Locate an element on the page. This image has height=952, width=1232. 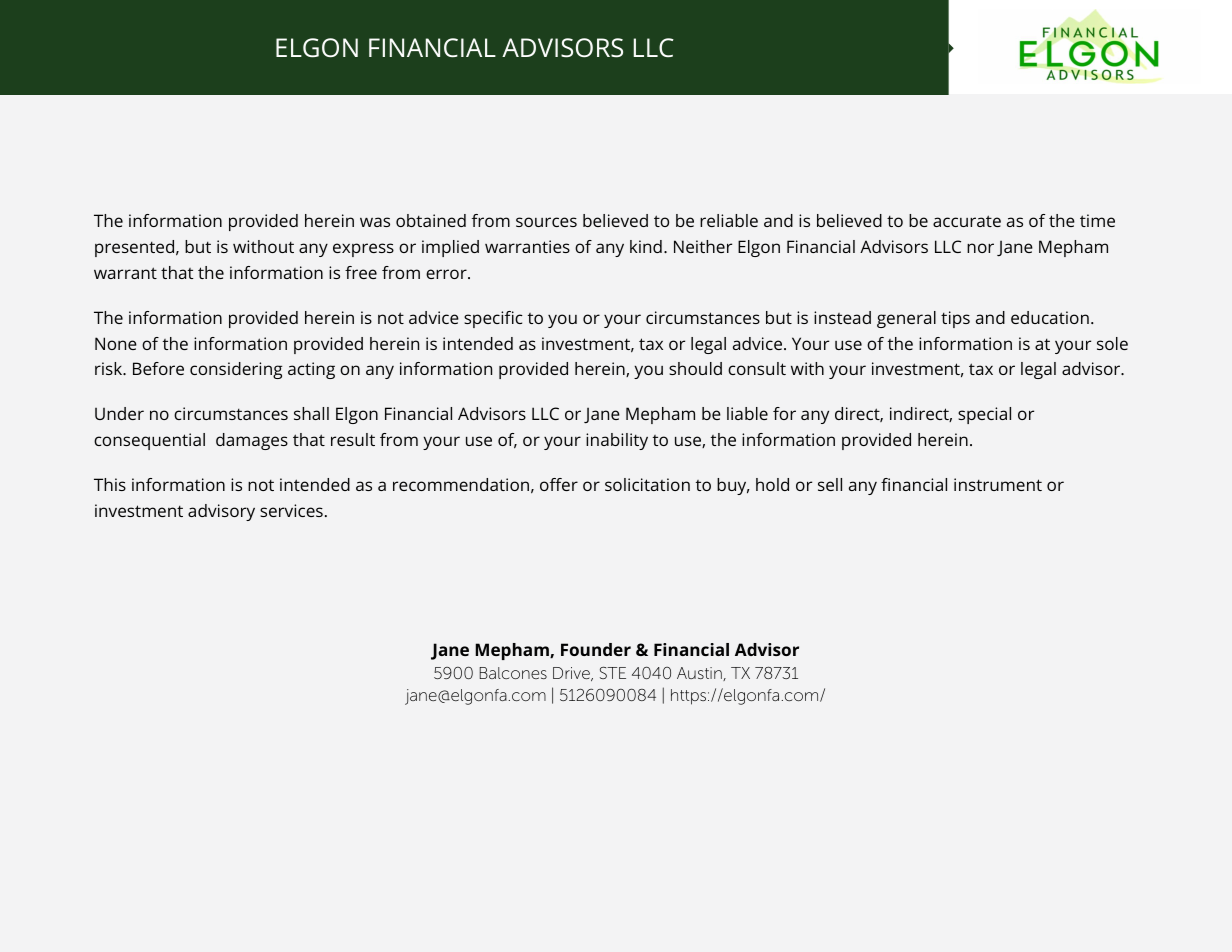
nor is located at coordinates (980, 248).
